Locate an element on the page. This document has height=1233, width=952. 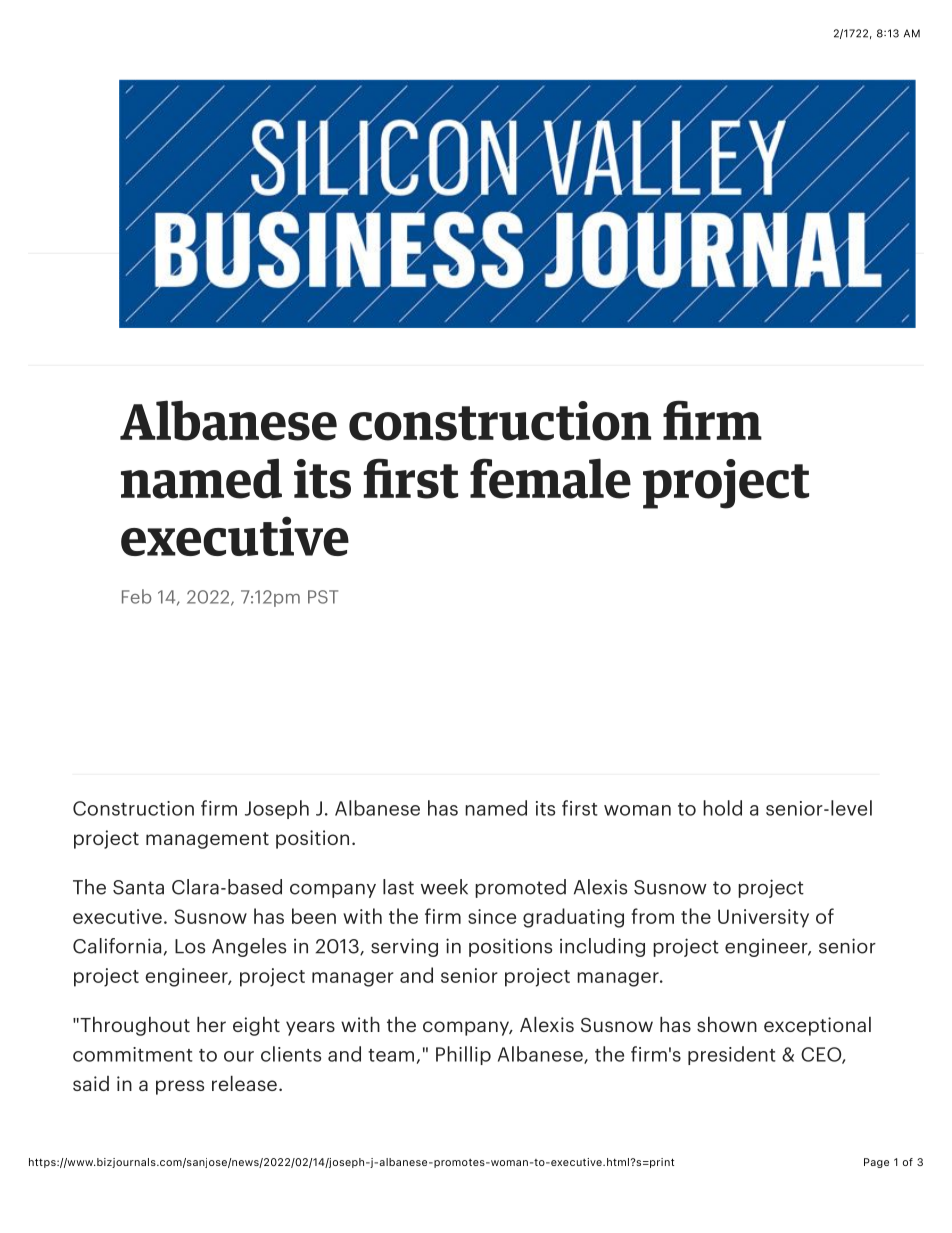
female is located at coordinates (550, 478).
